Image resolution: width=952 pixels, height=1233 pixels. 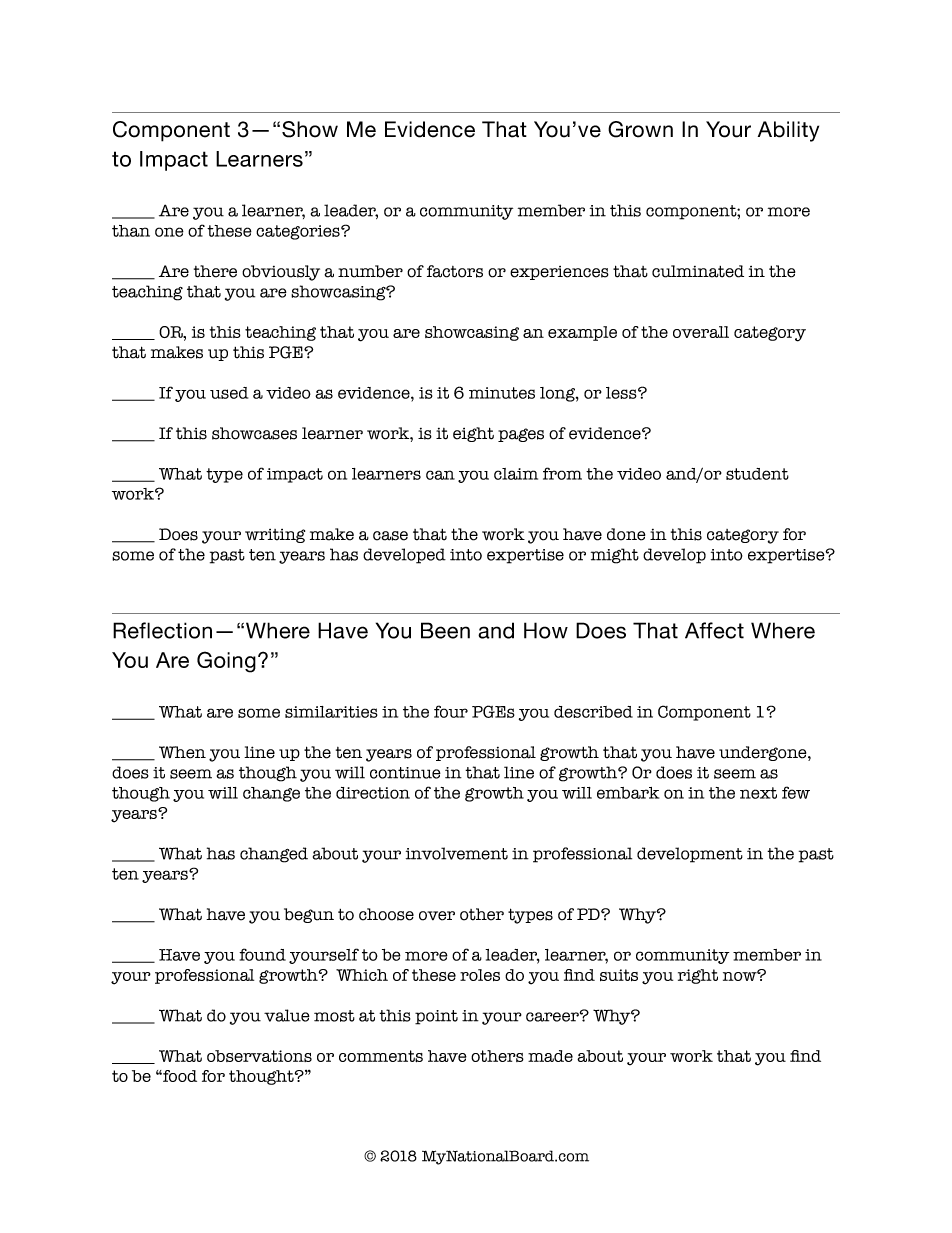 I want to click on point, so click(x=436, y=1017).
